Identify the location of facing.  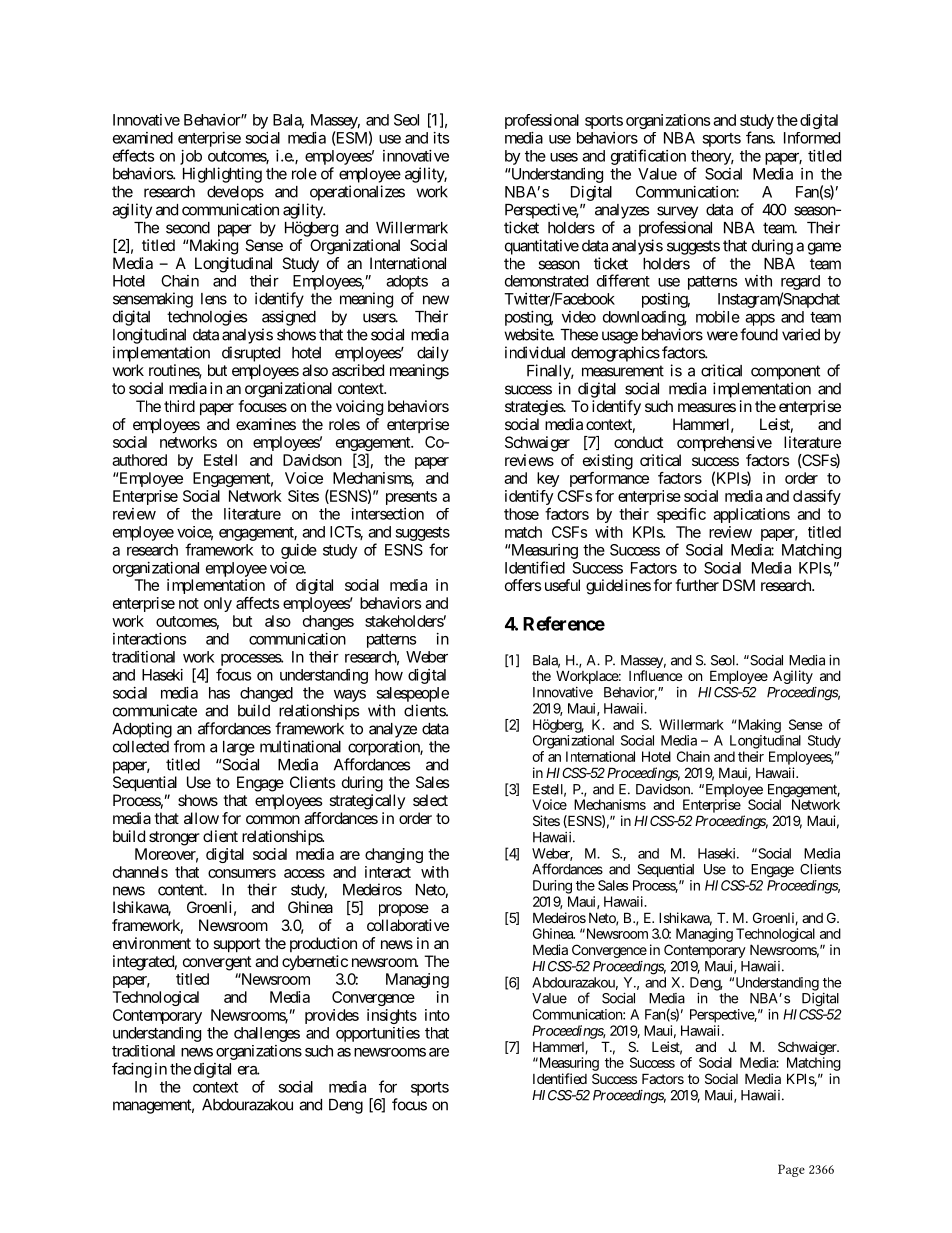
(132, 1070).
